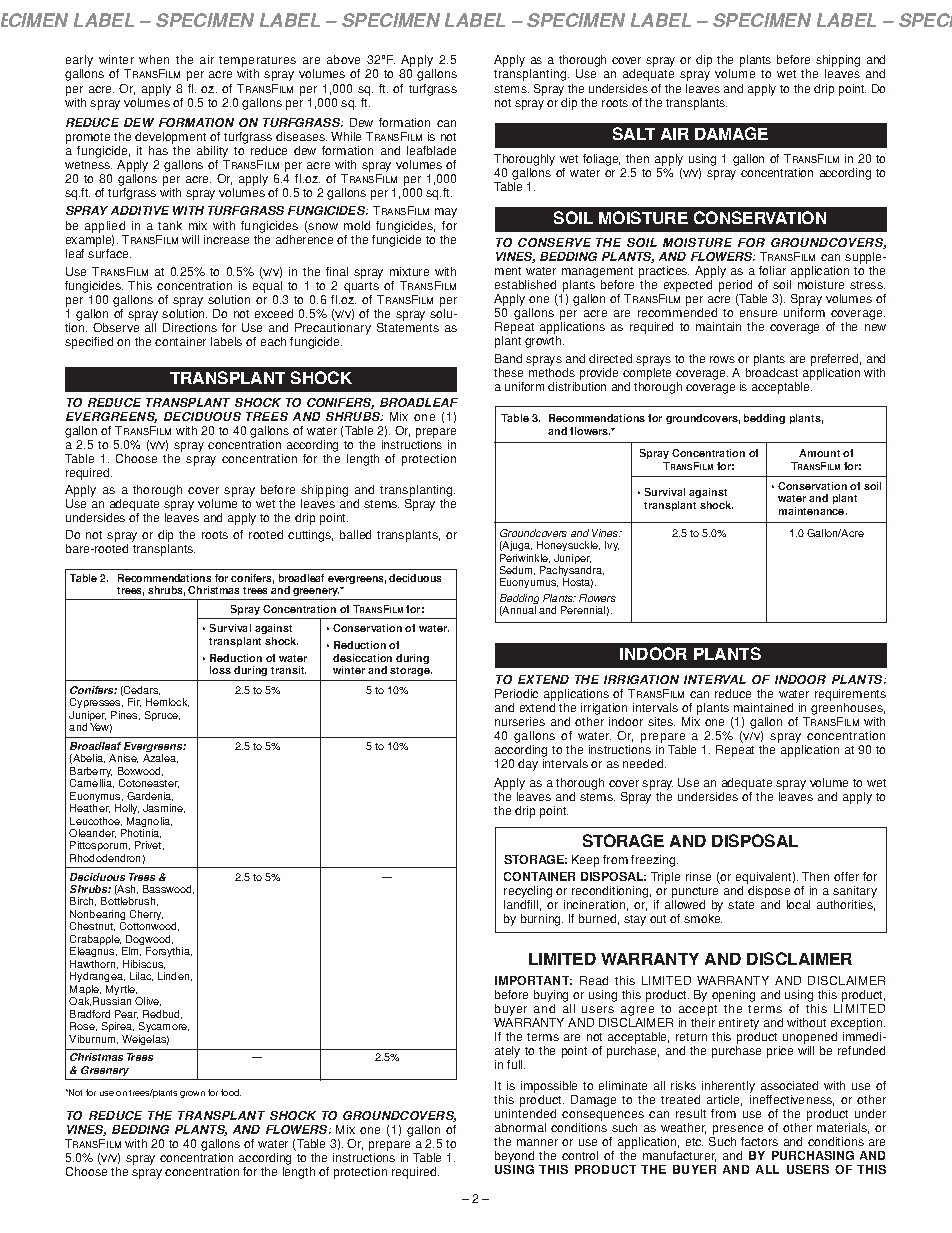 The image size is (952, 1233). Describe the element at coordinates (769, 893) in the screenshot. I see `dispose` at that location.
